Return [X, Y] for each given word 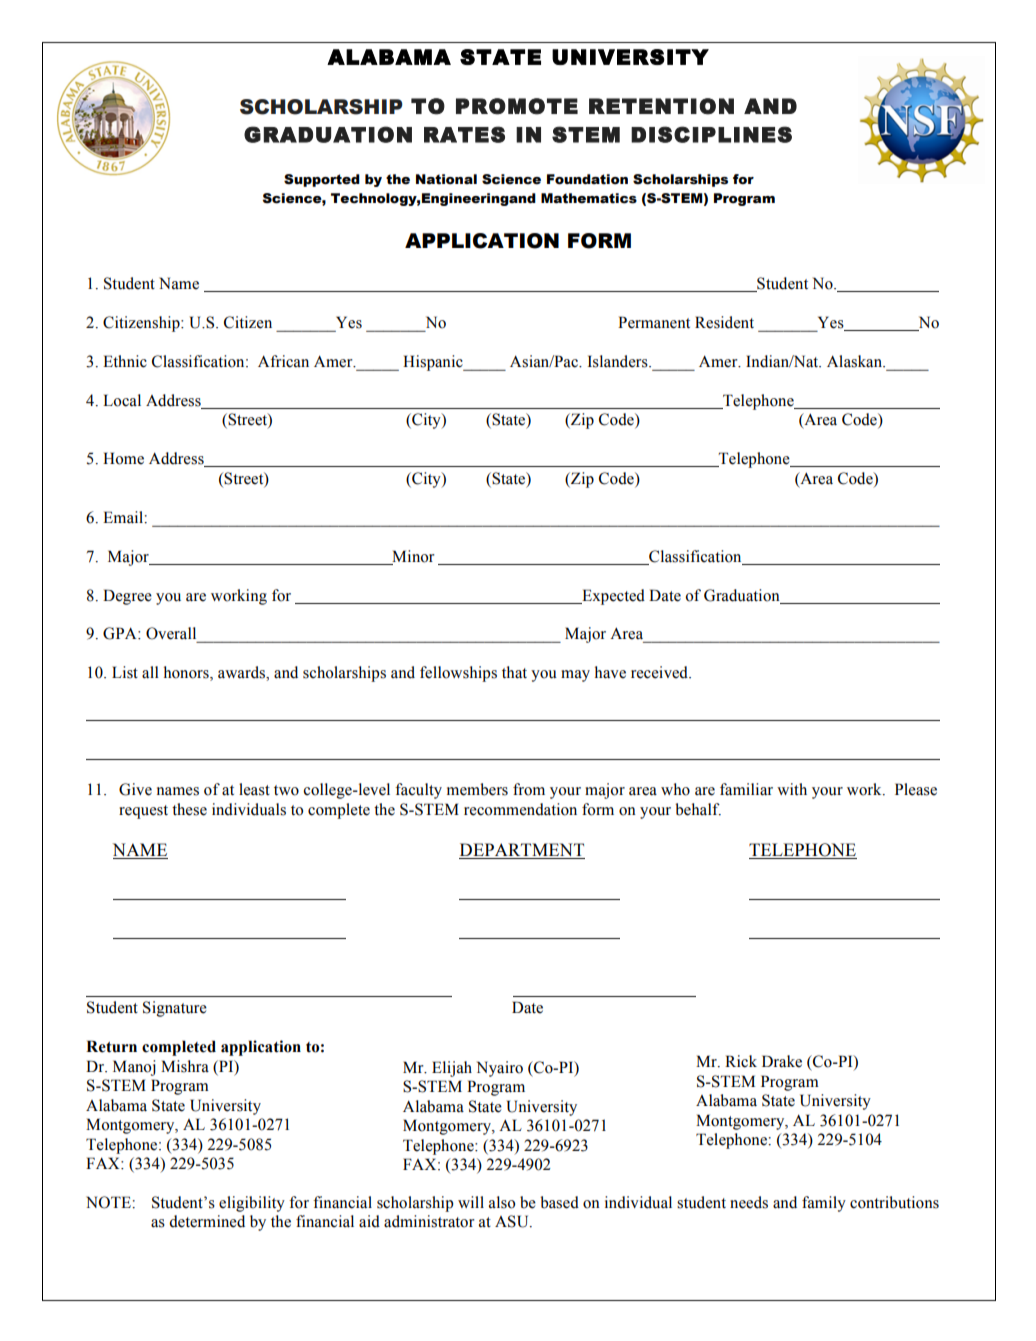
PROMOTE [517, 106]
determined [207, 1221]
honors [187, 673]
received [660, 672]
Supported [322, 180]
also [502, 1202]
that [514, 672]
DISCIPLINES [711, 134]
